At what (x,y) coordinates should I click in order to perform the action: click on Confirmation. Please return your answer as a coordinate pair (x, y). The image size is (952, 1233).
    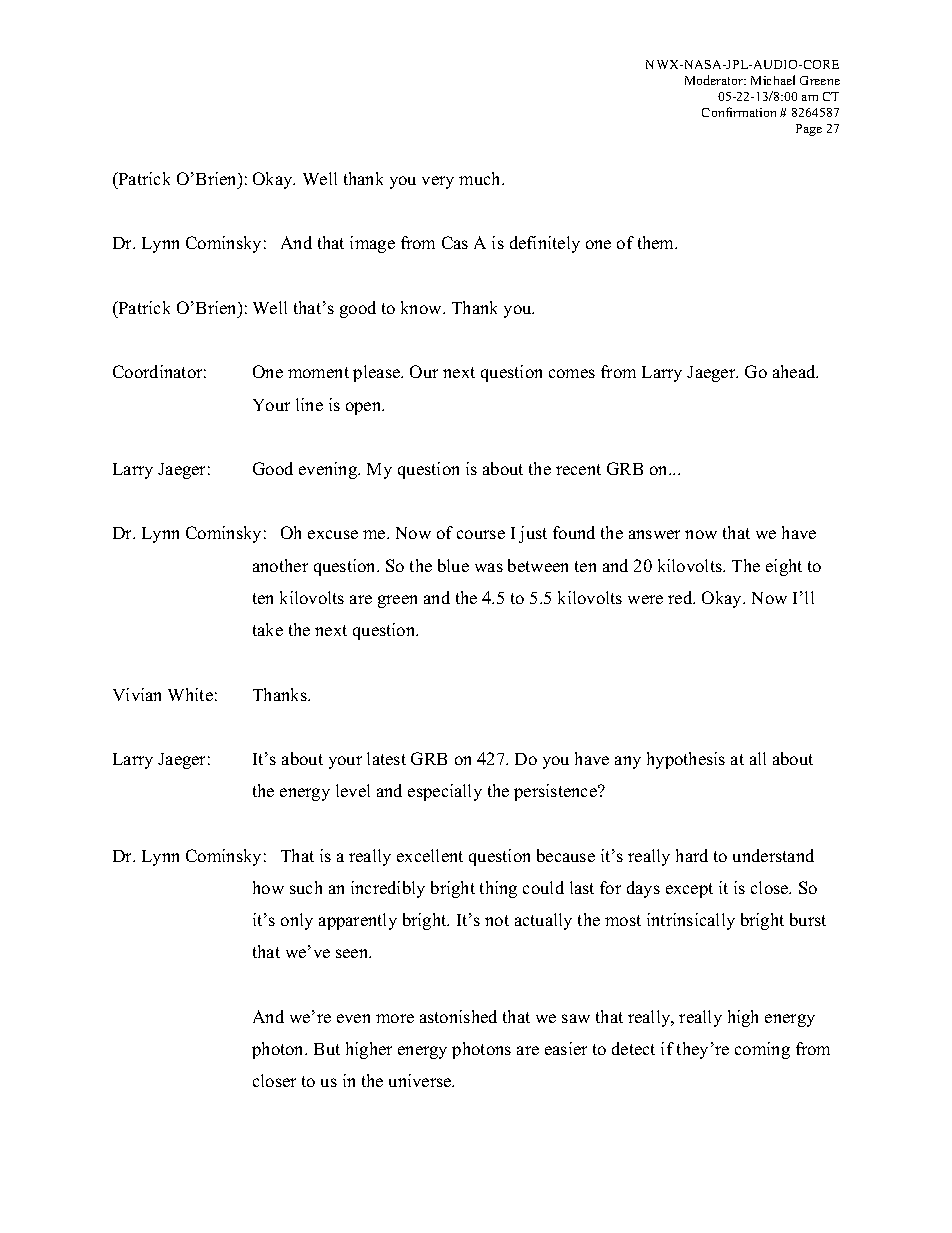
    Looking at the image, I should click on (739, 112).
